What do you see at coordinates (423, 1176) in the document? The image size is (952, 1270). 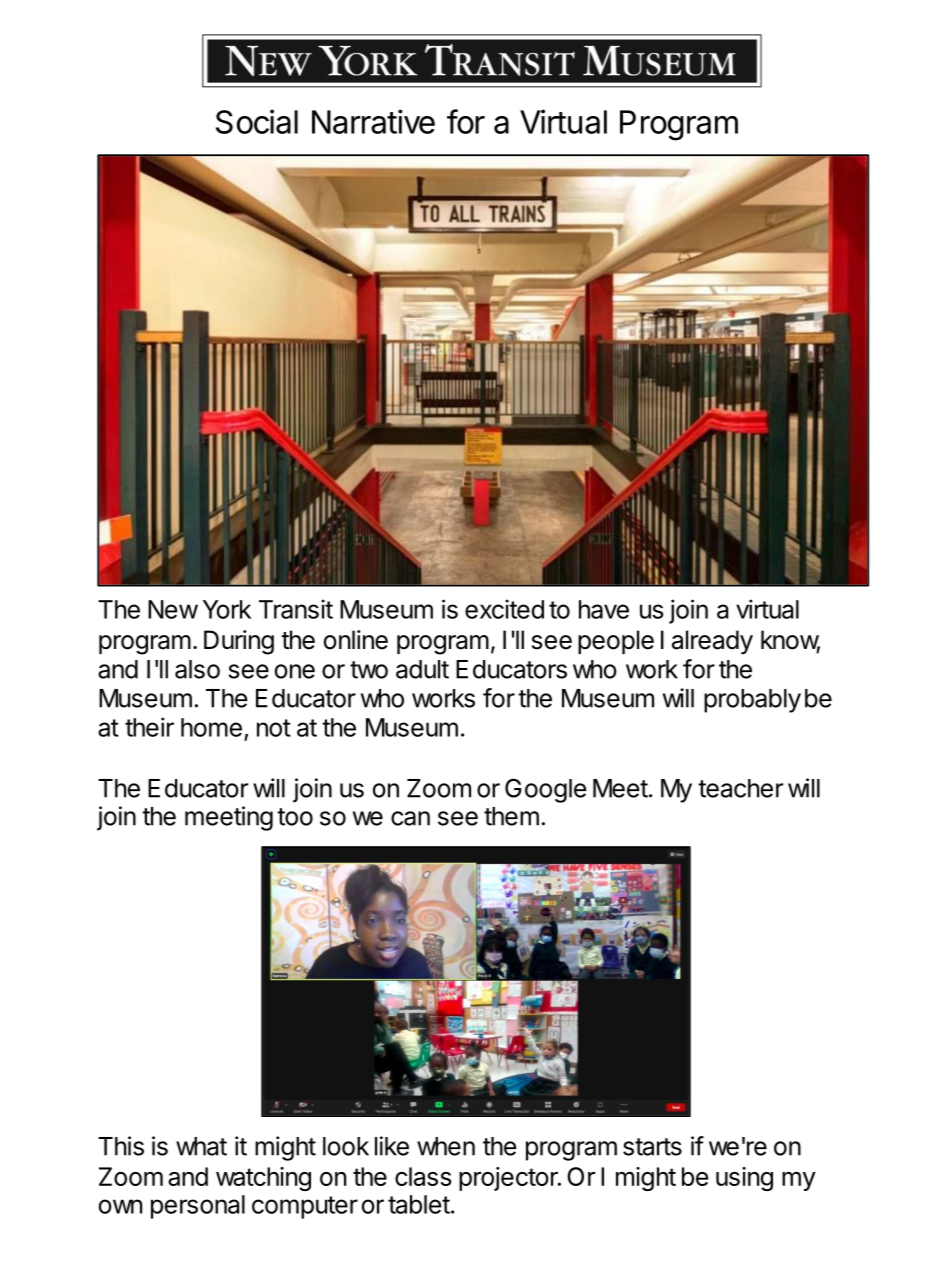 I see `class` at bounding box center [423, 1176].
